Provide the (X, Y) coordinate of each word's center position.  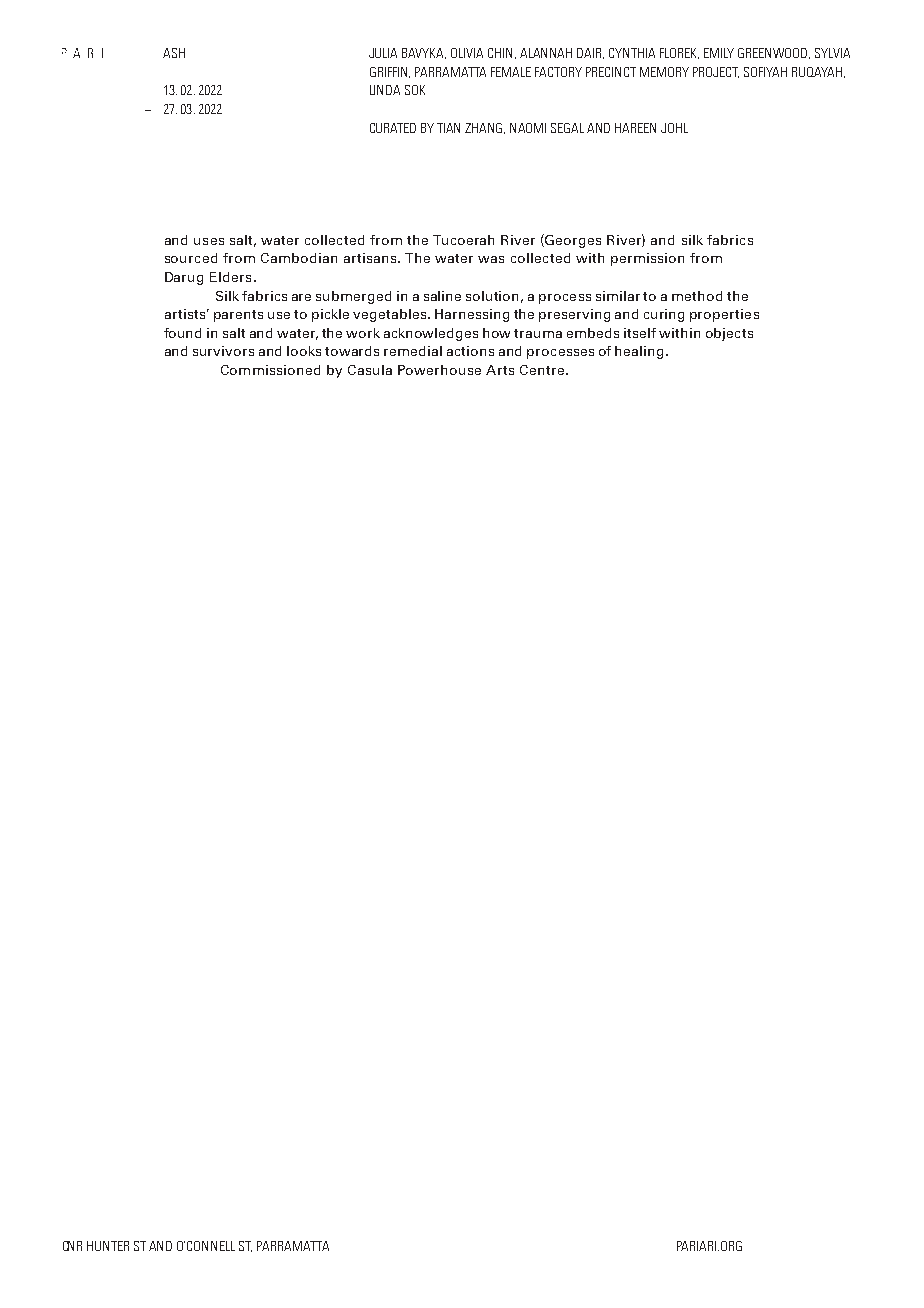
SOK (415, 90)
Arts (500, 370)
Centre (543, 370)
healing (639, 352)
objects (729, 334)
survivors (223, 351)
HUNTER (108, 1246)
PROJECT (716, 72)
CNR (72, 1246)
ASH (174, 53)
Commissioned (270, 370)
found (182, 333)
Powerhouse (439, 370)
